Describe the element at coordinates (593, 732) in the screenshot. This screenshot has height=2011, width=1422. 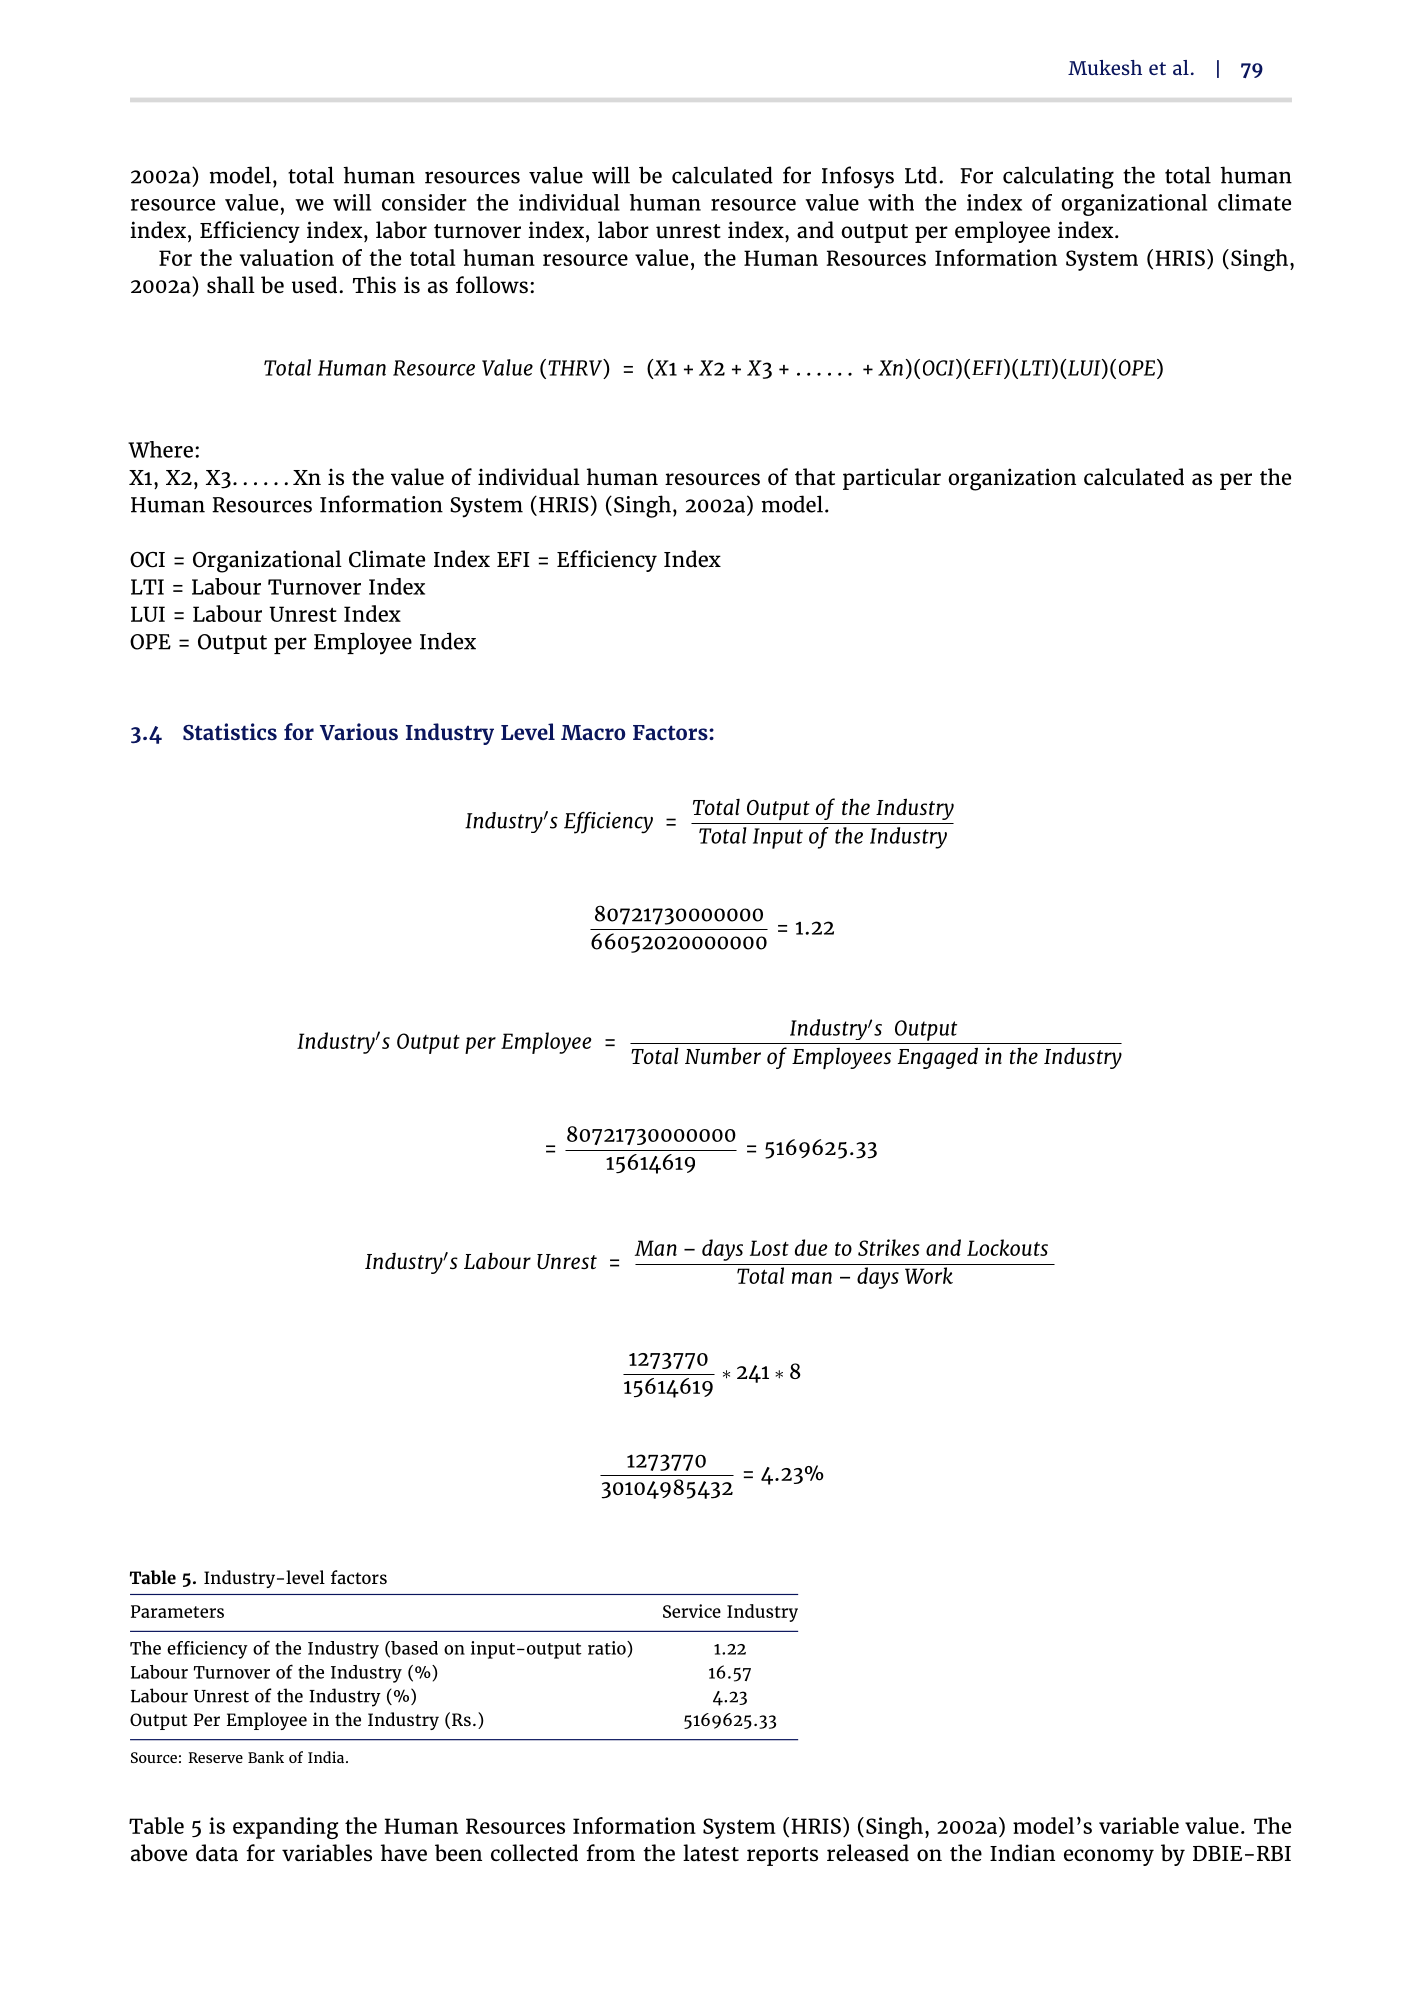
I see `Macro` at that location.
